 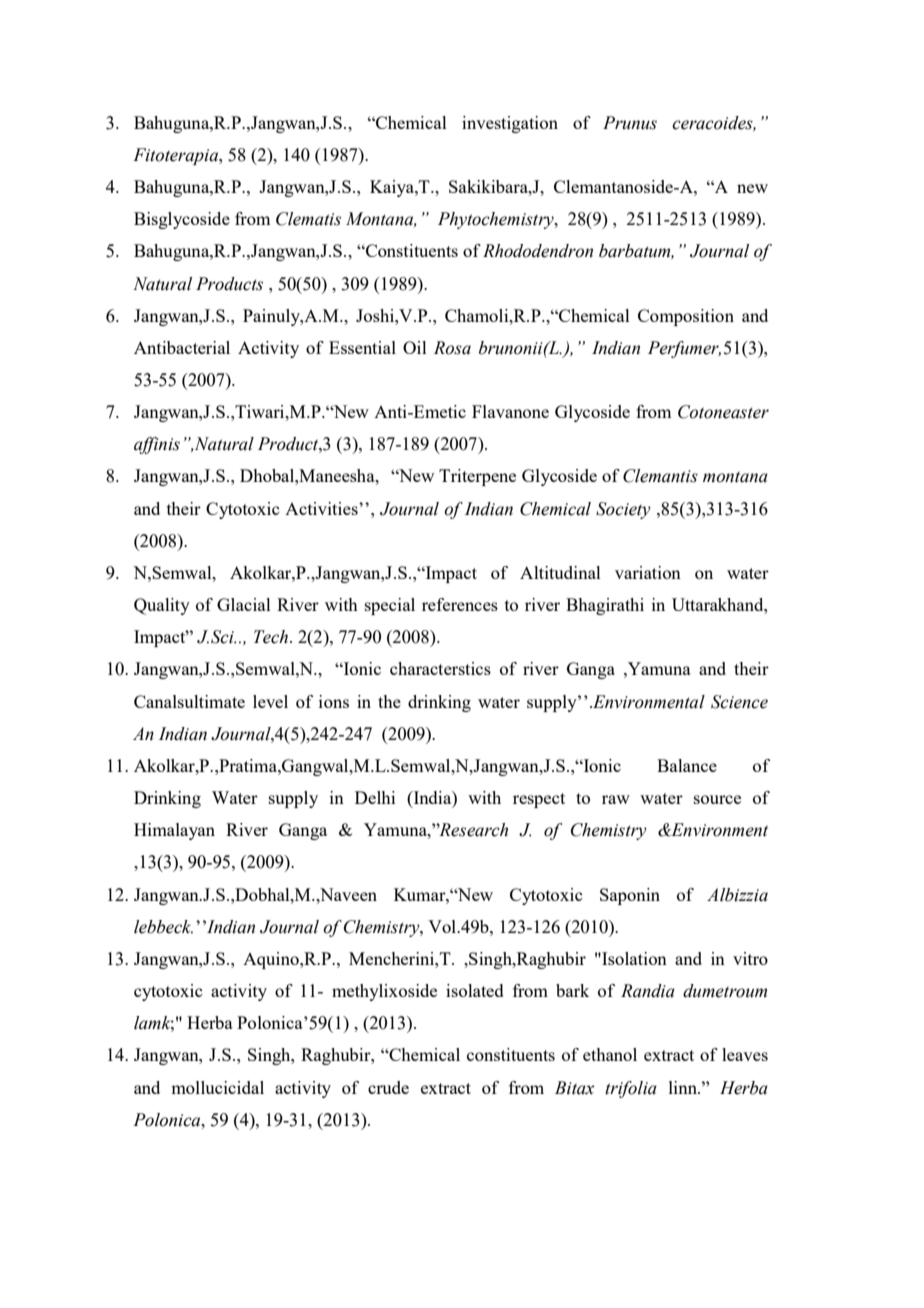 I want to click on respect, so click(x=539, y=800).
